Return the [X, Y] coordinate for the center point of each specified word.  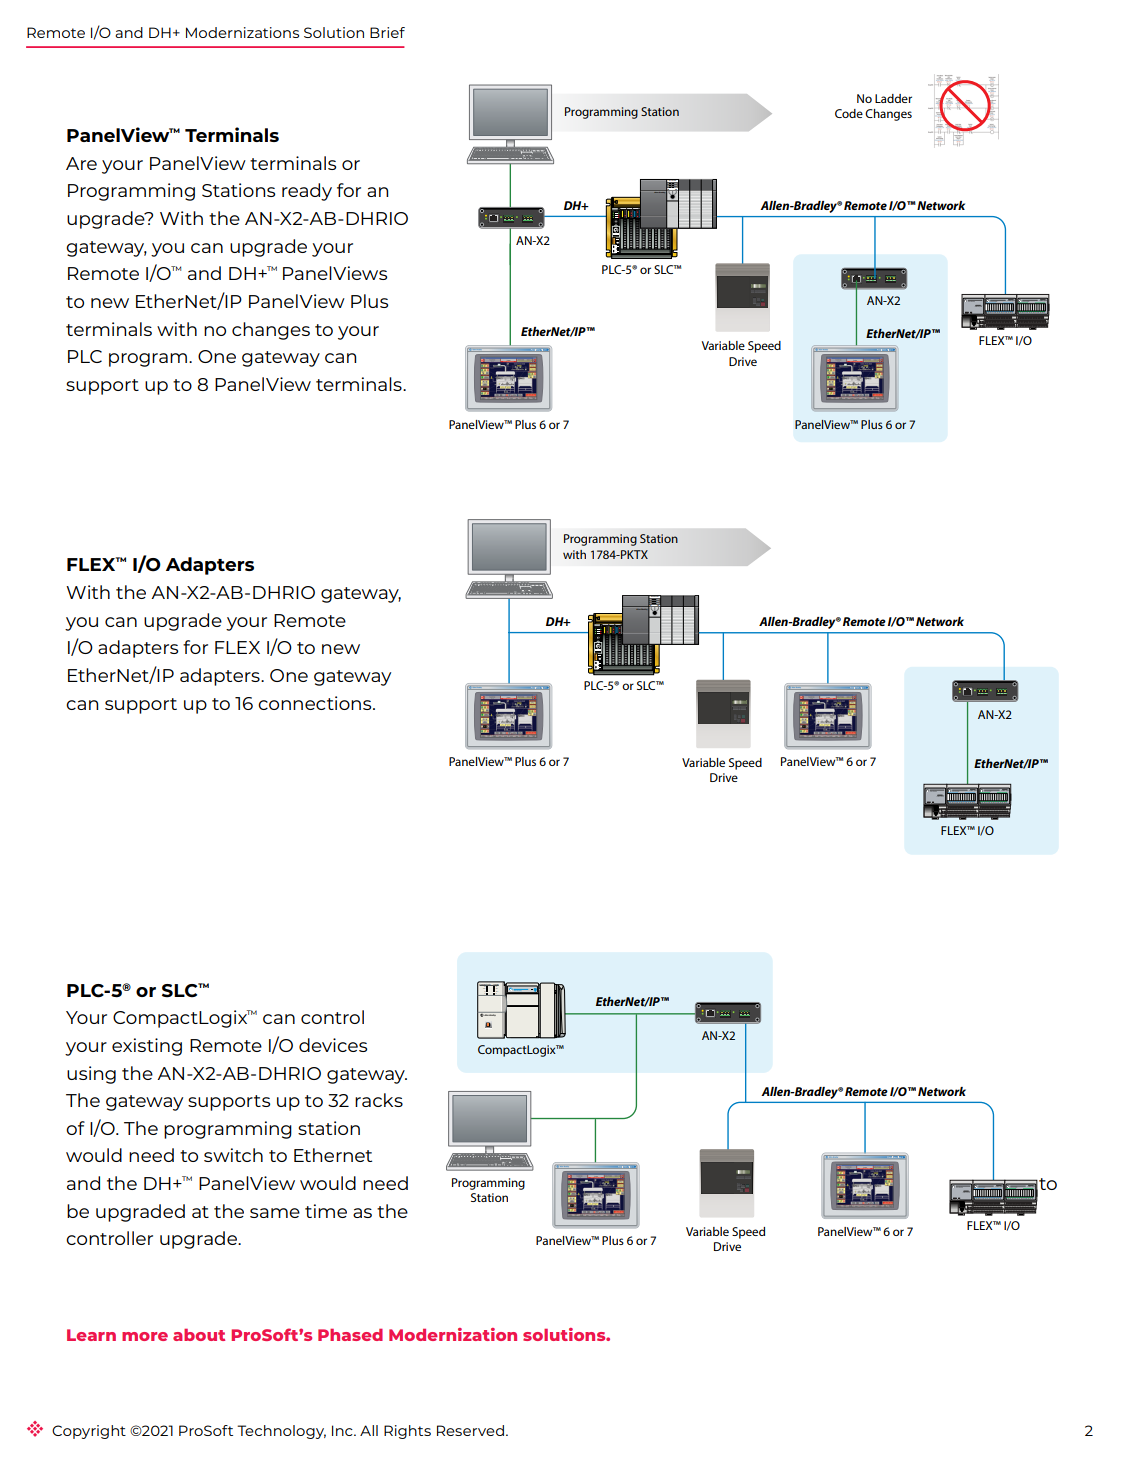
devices [333, 1045]
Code [849, 113]
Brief [387, 32]
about [199, 1335]
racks [379, 1100]
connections [316, 703]
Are [81, 163]
